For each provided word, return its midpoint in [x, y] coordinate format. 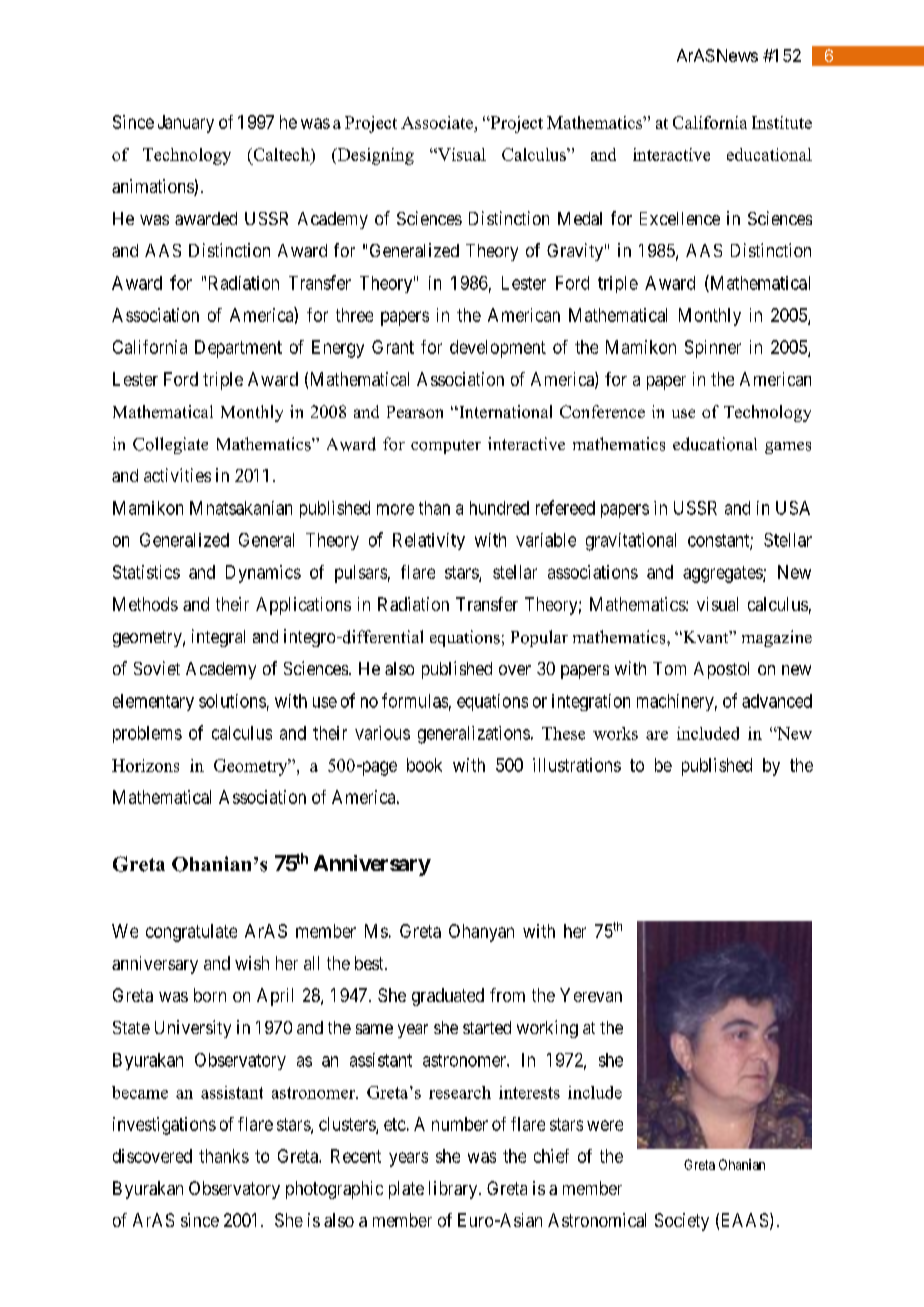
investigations [164, 1126]
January [186, 124]
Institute [782, 122]
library [454, 1190]
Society [682, 1222]
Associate [438, 124]
